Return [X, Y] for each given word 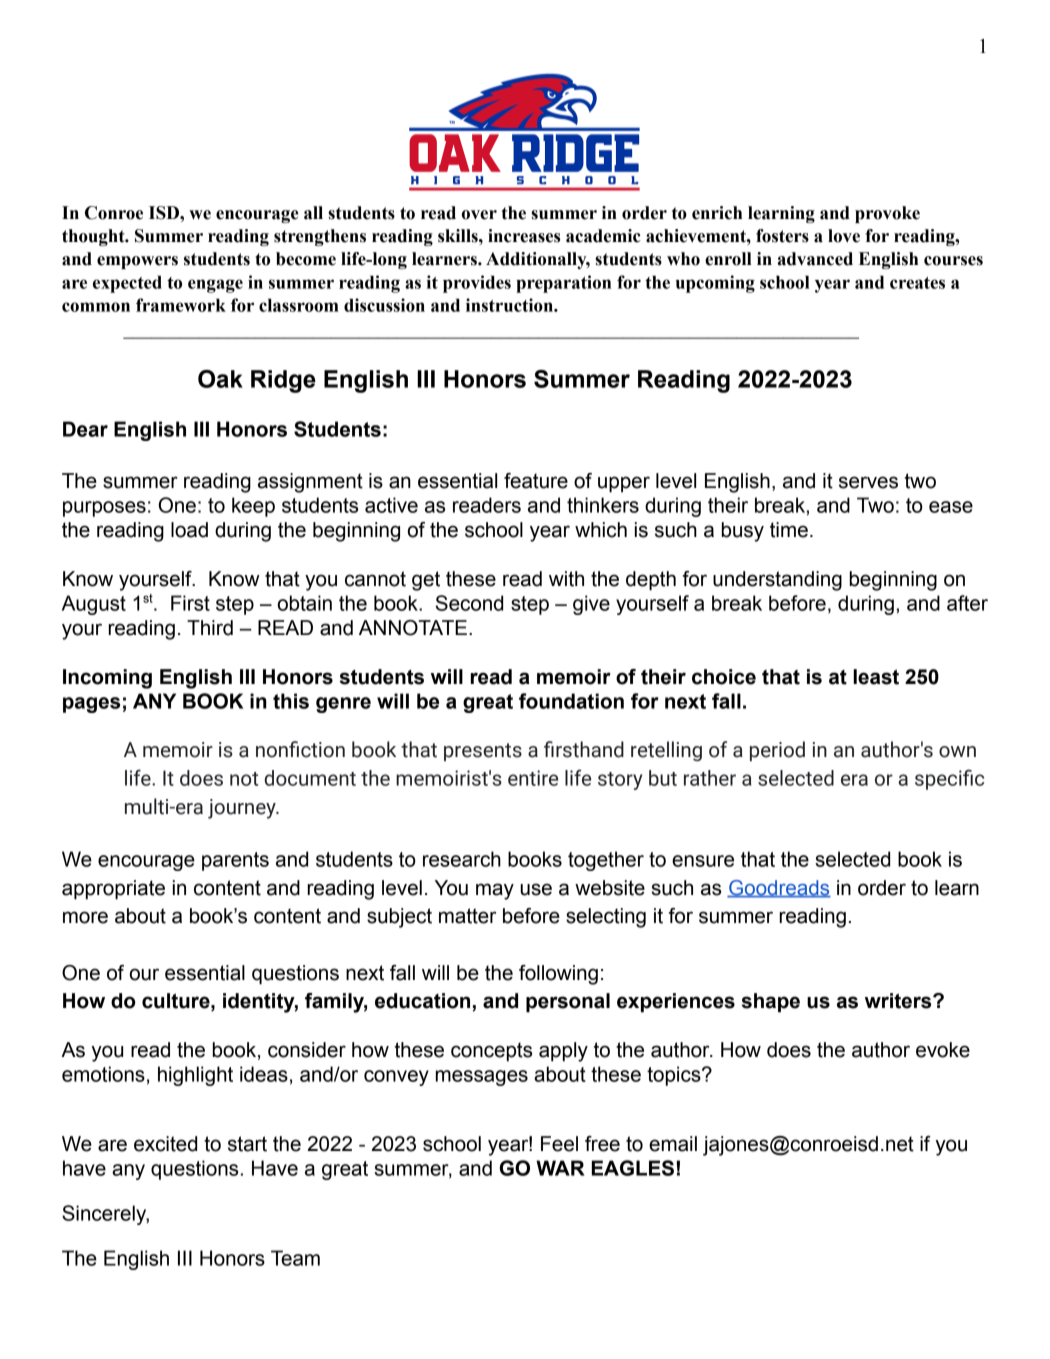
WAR [560, 1168]
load [189, 530]
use [536, 889]
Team [295, 1258]
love [844, 236]
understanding [777, 581]
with [566, 579]
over [479, 215]
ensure [703, 861]
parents [235, 861]
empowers [137, 262]
